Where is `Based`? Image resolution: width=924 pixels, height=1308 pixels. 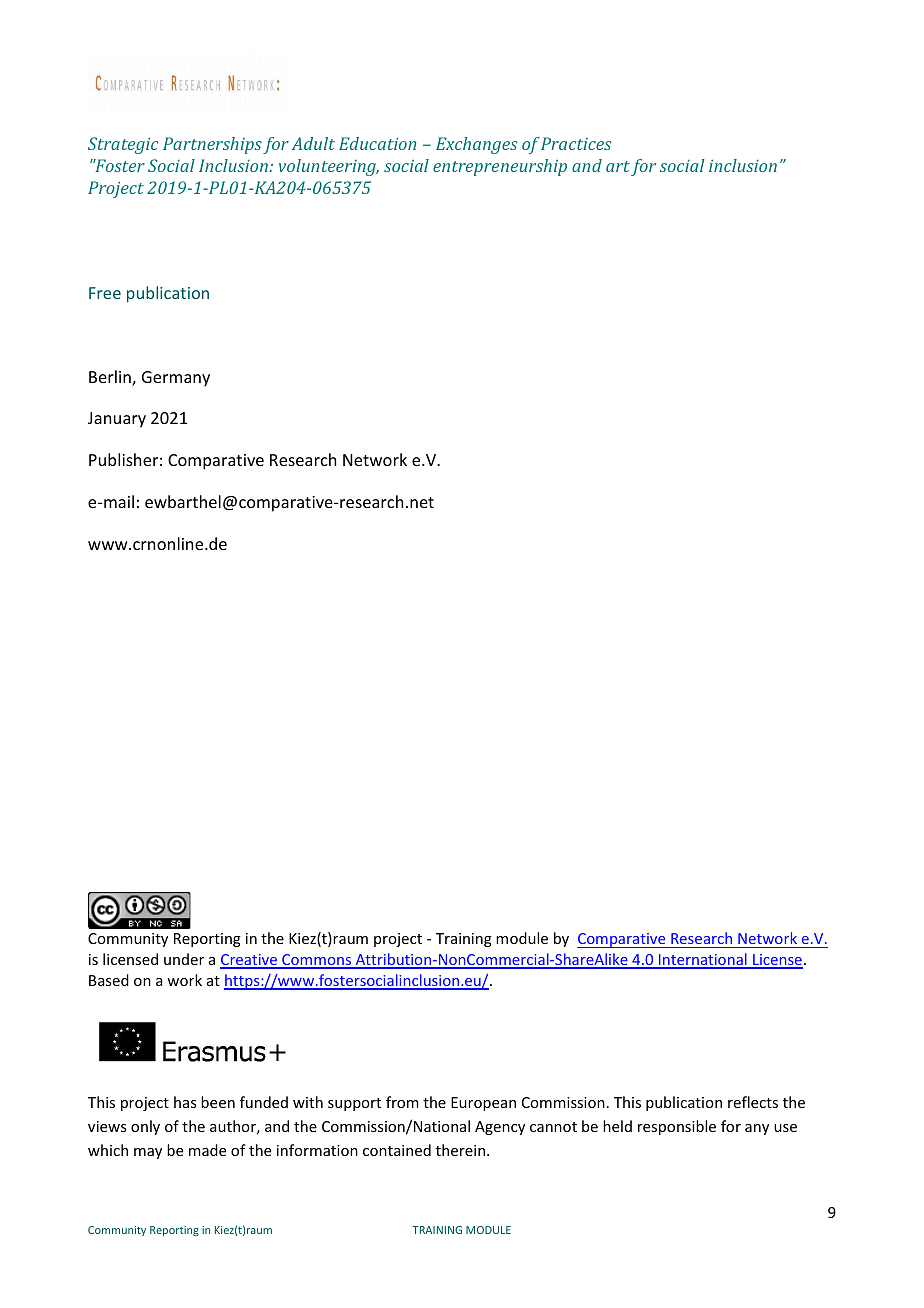
Based is located at coordinates (109, 980).
